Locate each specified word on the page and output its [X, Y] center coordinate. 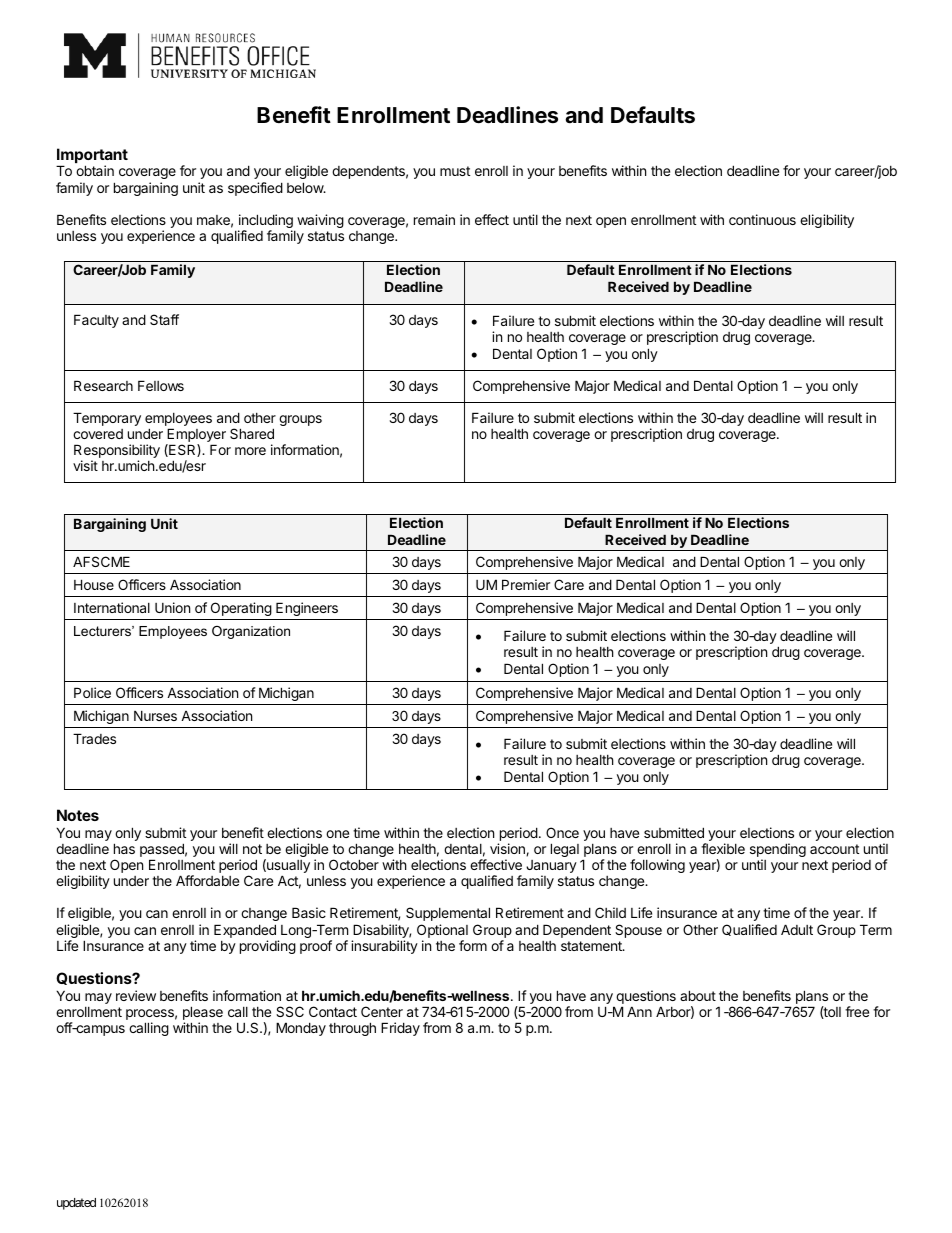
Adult [797, 929]
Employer [196, 436]
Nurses [155, 715]
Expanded [245, 931]
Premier [526, 584]
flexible [723, 848]
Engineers [307, 609]
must [455, 171]
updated [76, 1204]
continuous [762, 219]
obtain [95, 170]
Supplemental [448, 914]
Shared [252, 433]
